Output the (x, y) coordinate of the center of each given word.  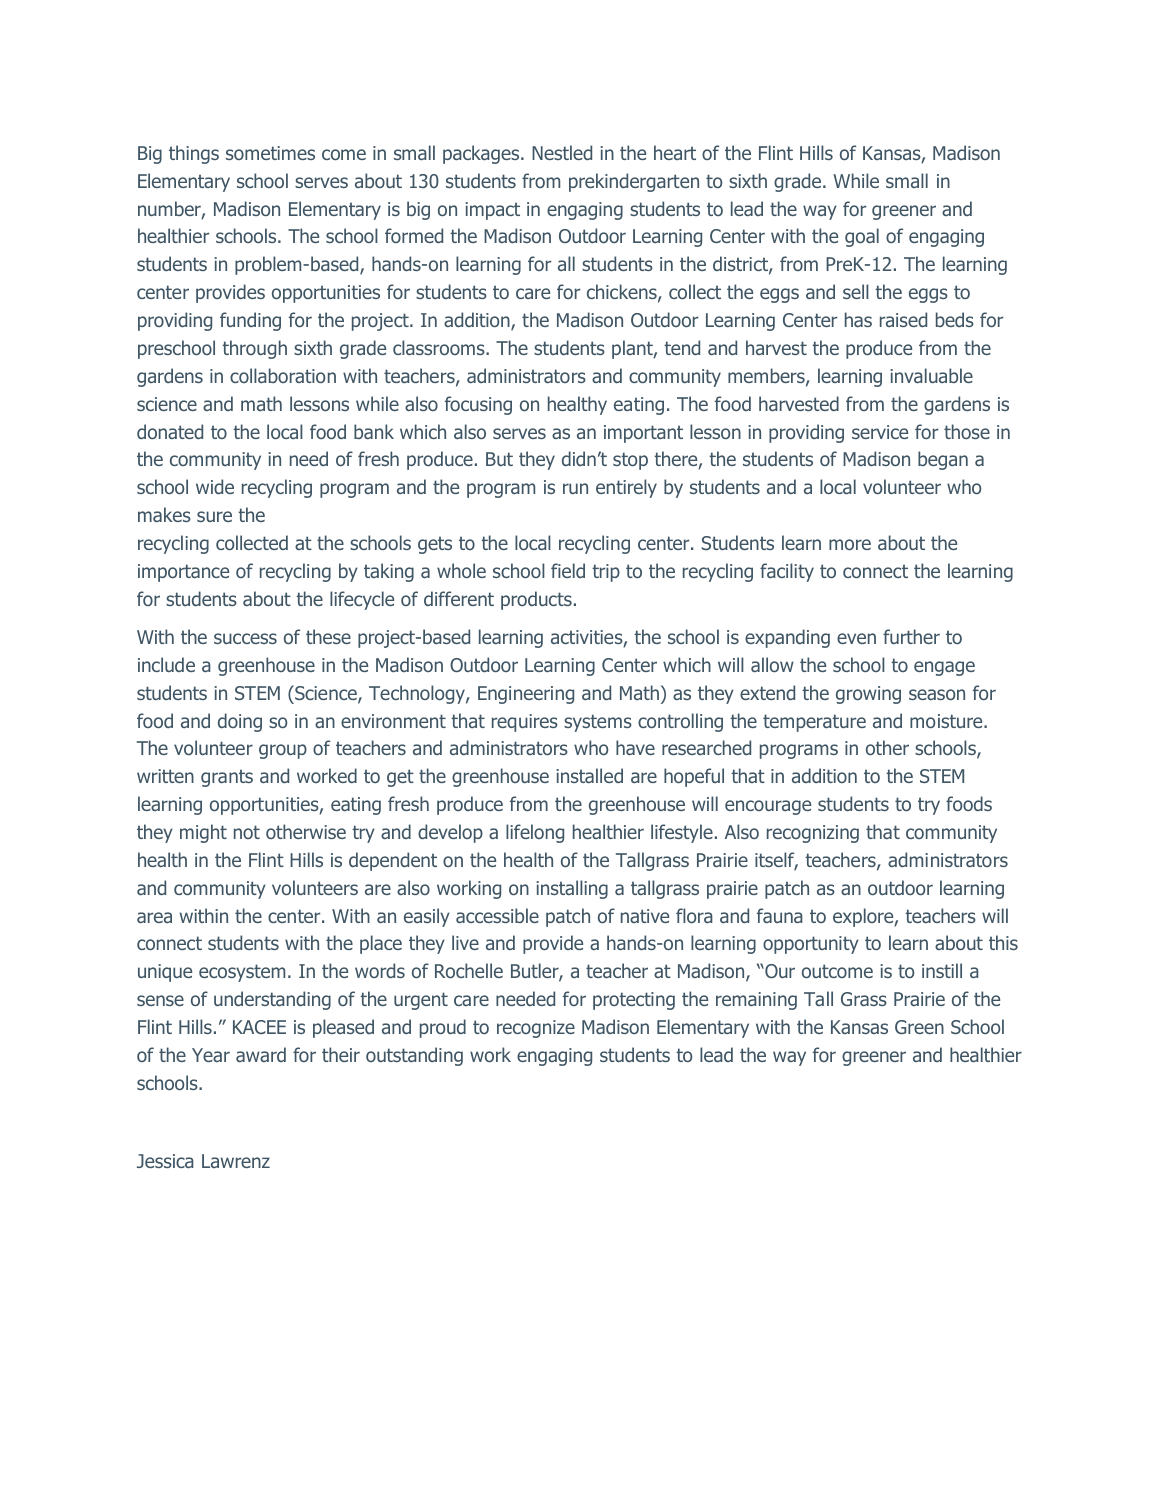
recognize (536, 1029)
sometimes (270, 153)
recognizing (813, 834)
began (943, 460)
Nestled (562, 152)
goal (862, 237)
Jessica (165, 1161)
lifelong (535, 833)
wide (215, 486)
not (247, 832)
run (575, 488)
